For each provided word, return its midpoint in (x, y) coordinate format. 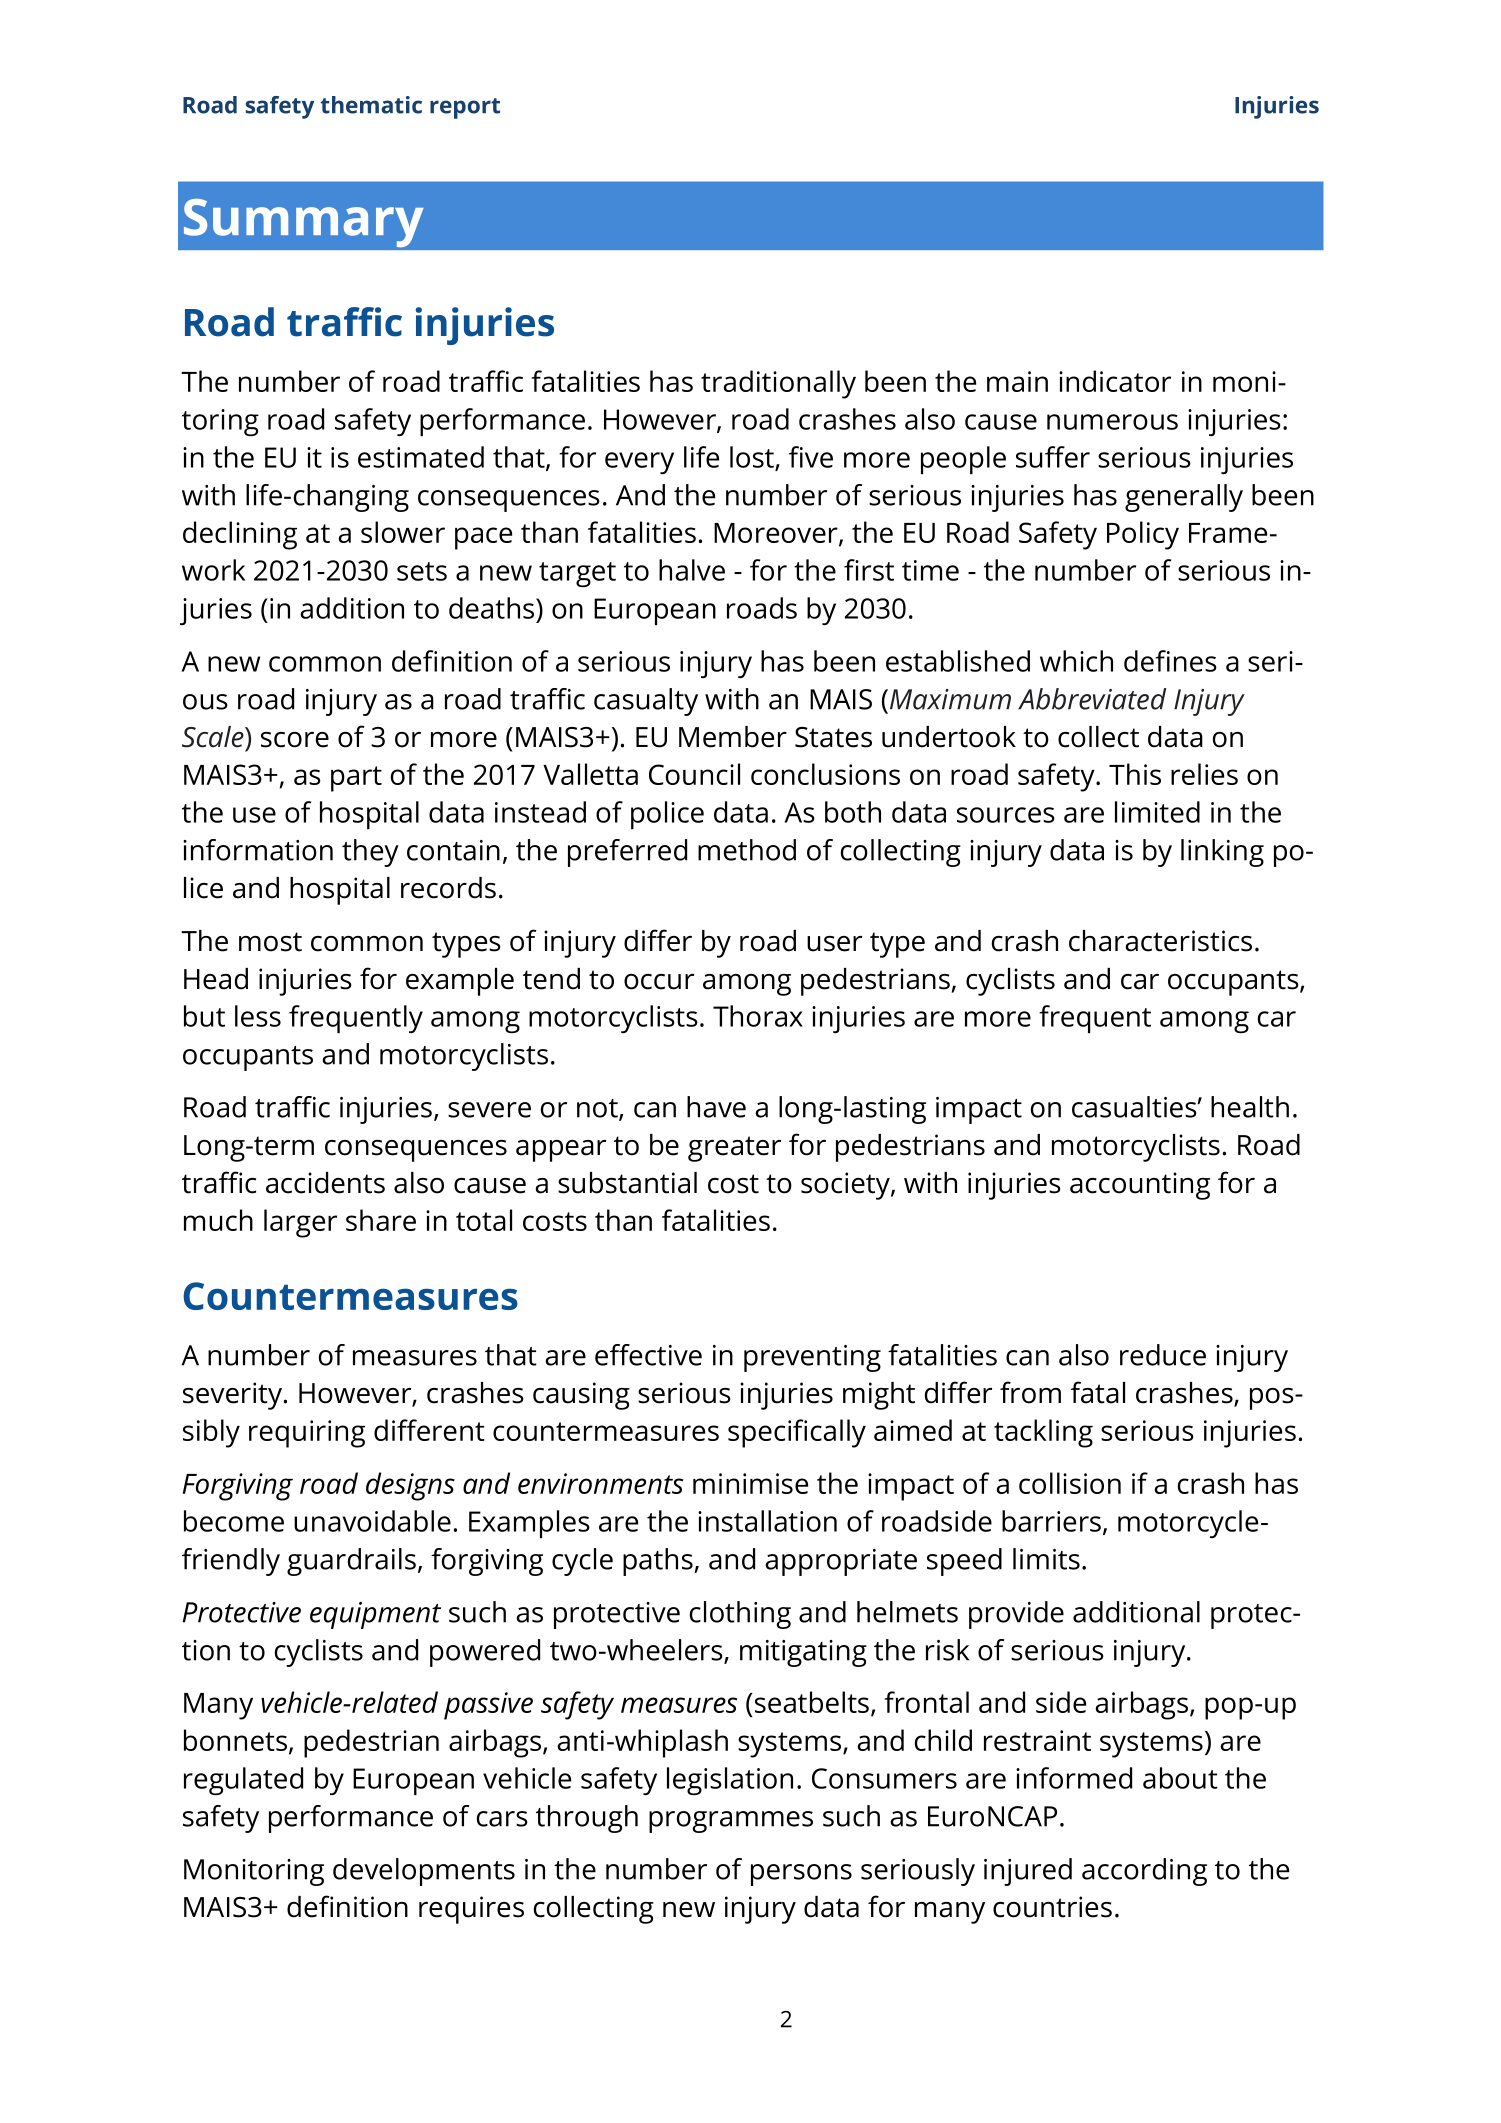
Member (733, 737)
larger (300, 1223)
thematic (371, 105)
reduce (1163, 1355)
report (465, 108)
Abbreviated (1092, 699)
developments (424, 1872)
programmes (731, 1822)
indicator (1115, 381)
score (295, 740)
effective (648, 1355)
